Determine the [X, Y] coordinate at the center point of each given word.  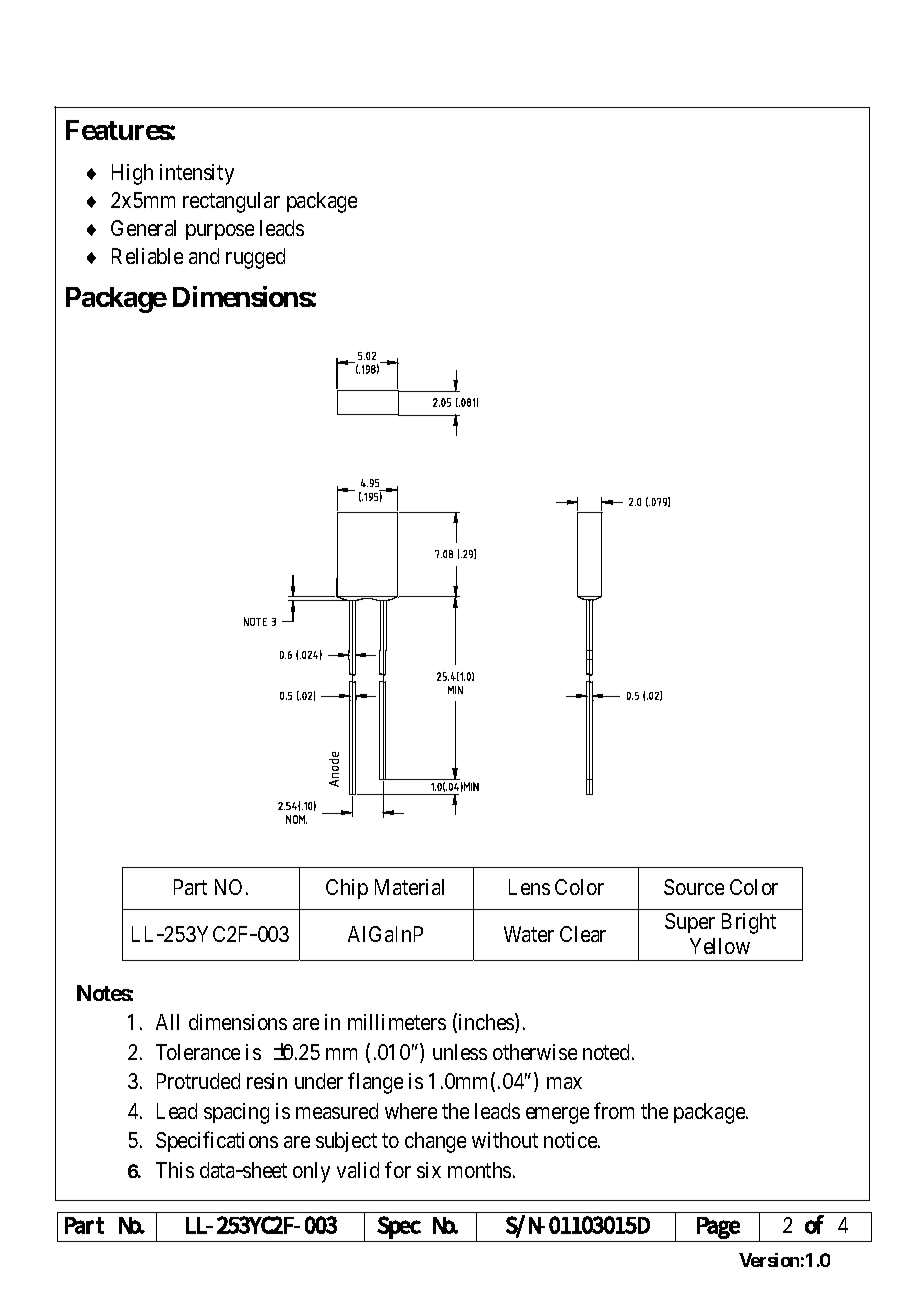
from [614, 1110]
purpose [220, 232]
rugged [255, 258]
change [435, 1142]
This [175, 1170]
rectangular [231, 202]
